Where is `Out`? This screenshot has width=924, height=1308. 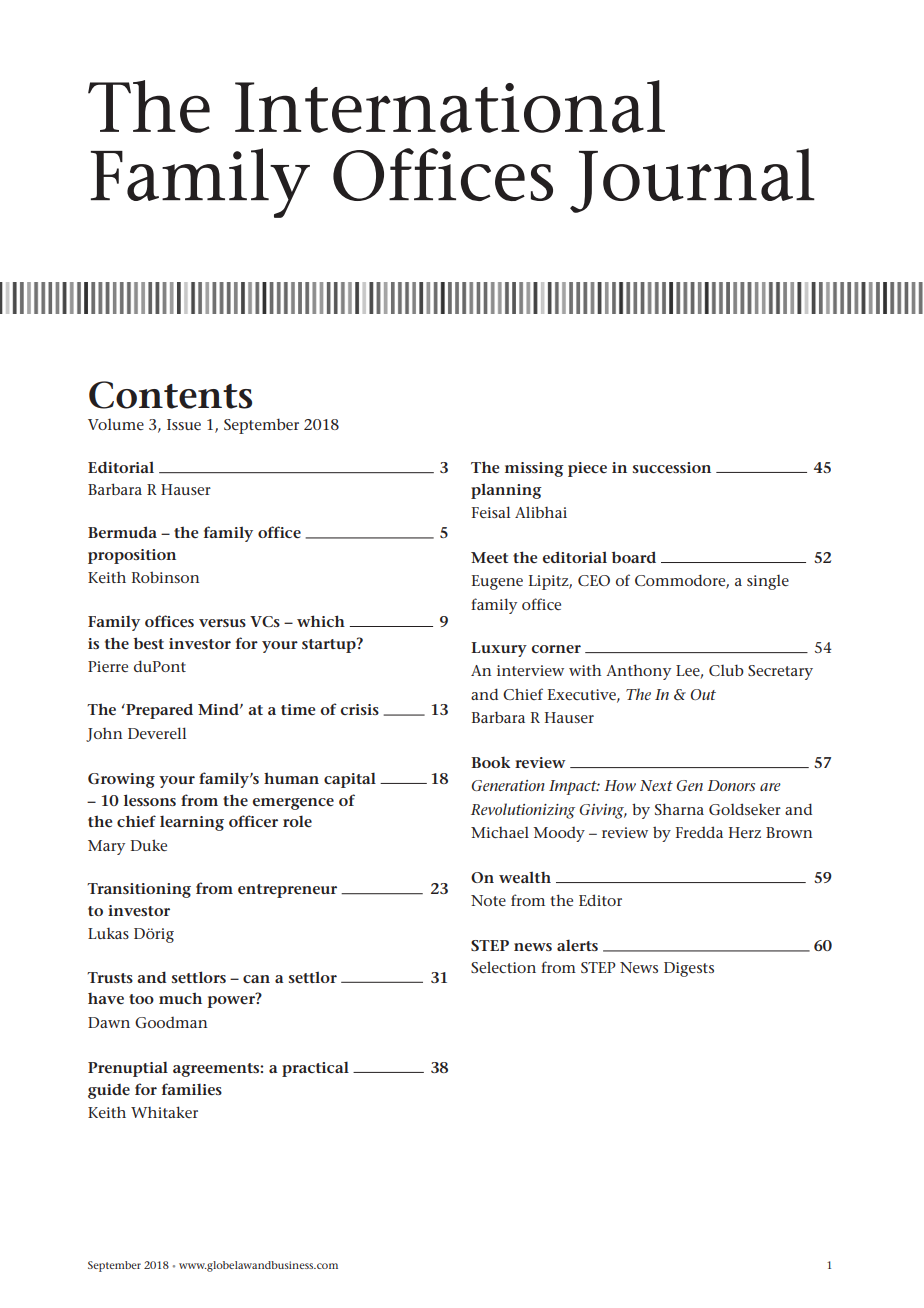
Out is located at coordinates (703, 694).
